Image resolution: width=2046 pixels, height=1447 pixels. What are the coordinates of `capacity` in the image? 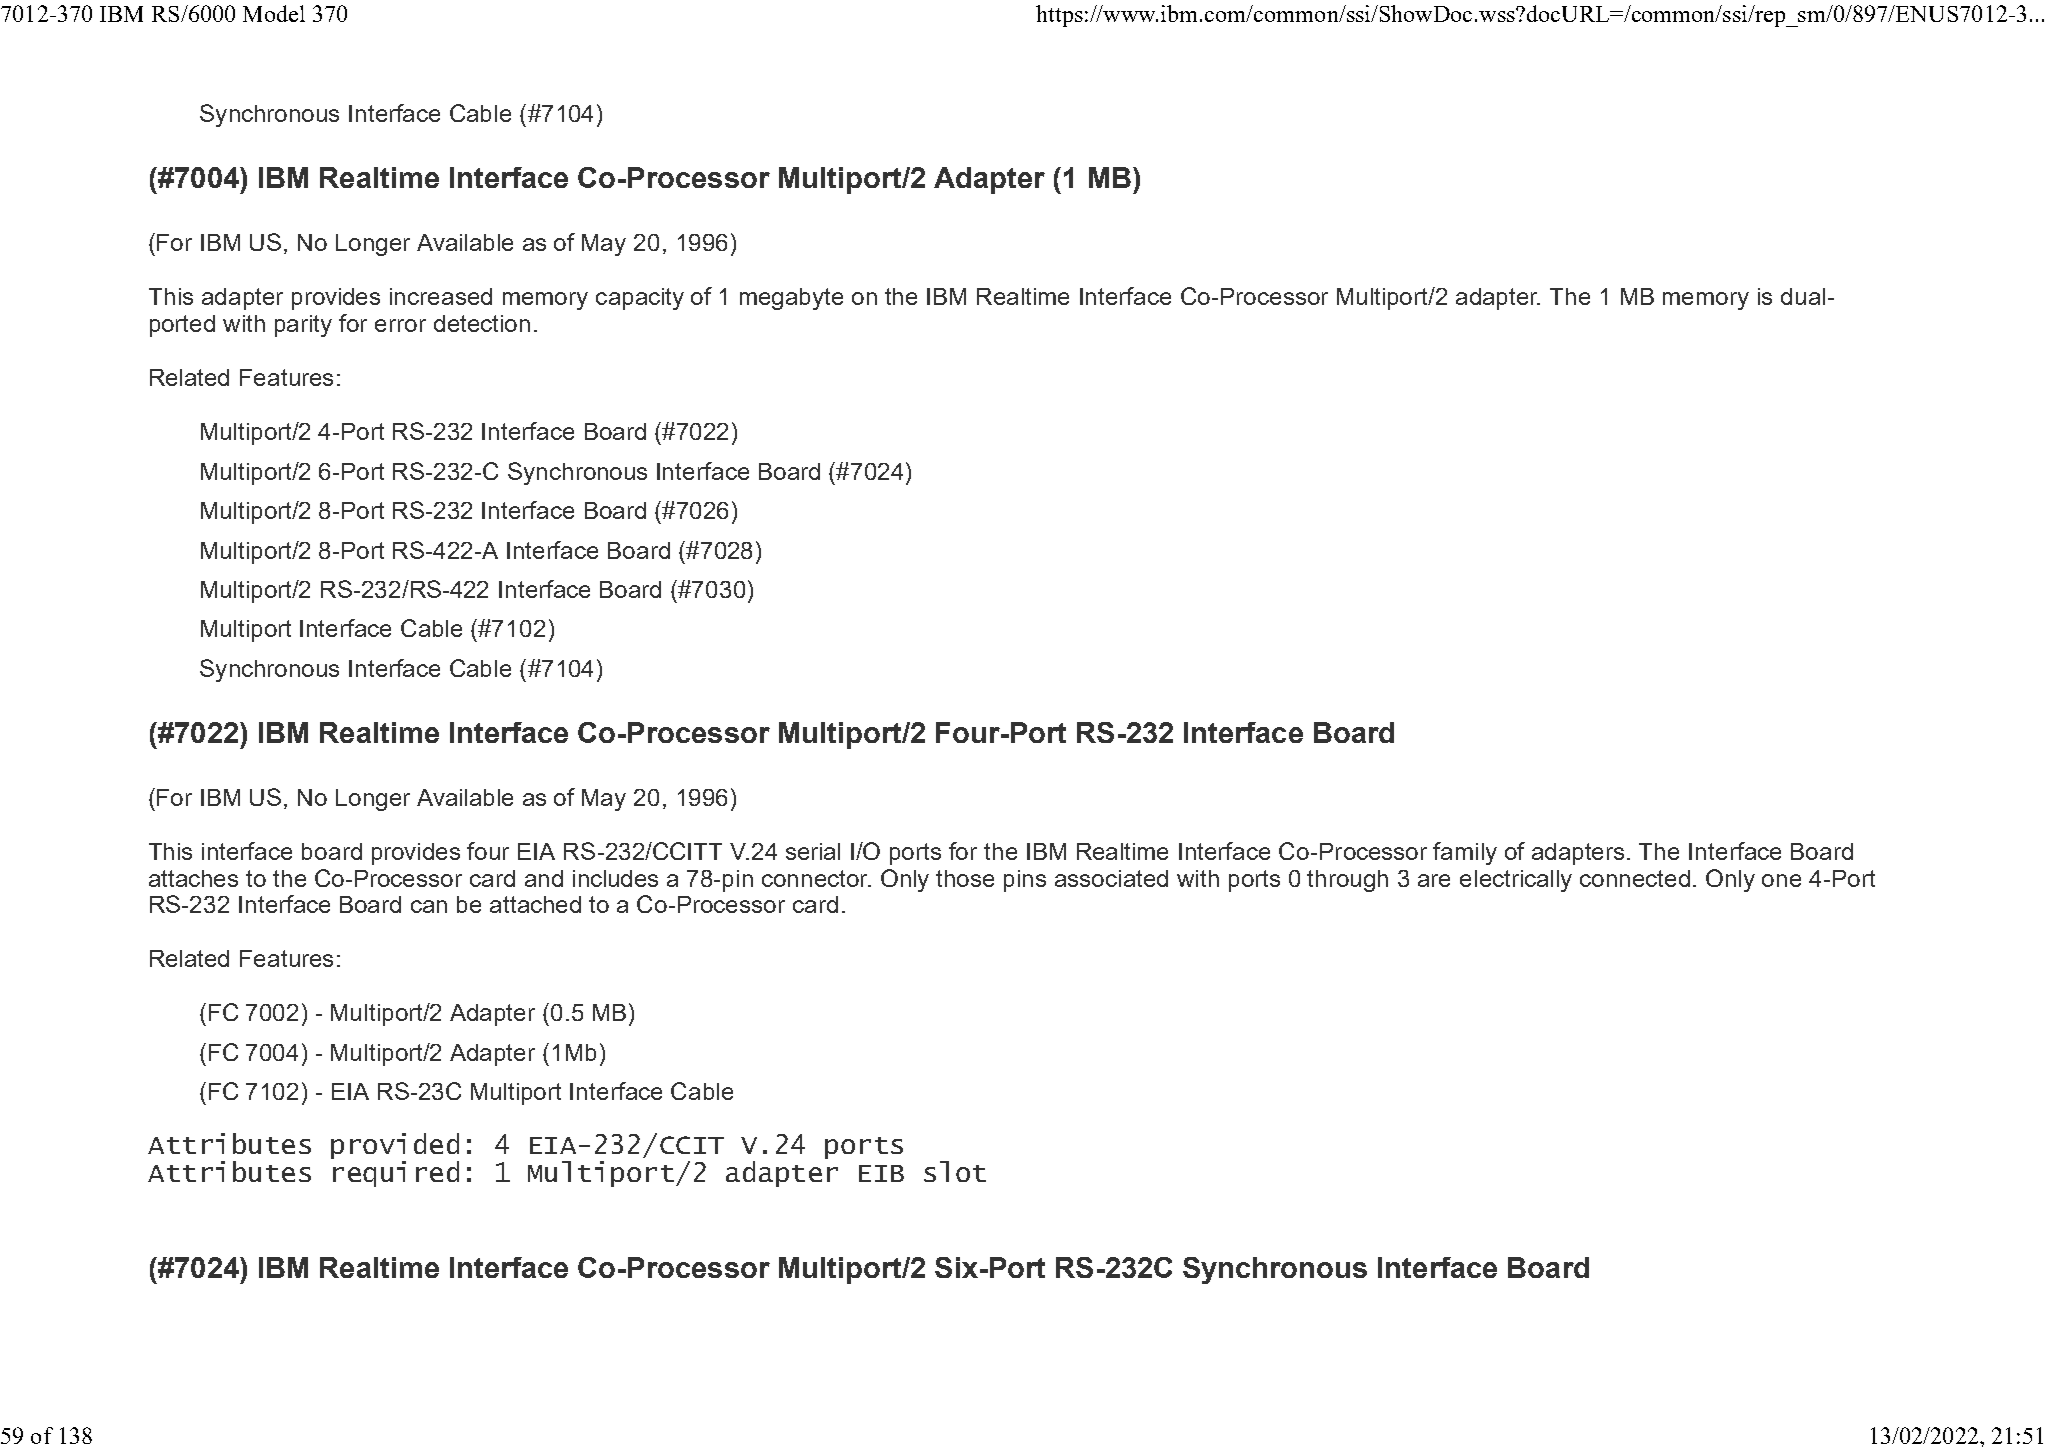 It's located at (640, 299).
